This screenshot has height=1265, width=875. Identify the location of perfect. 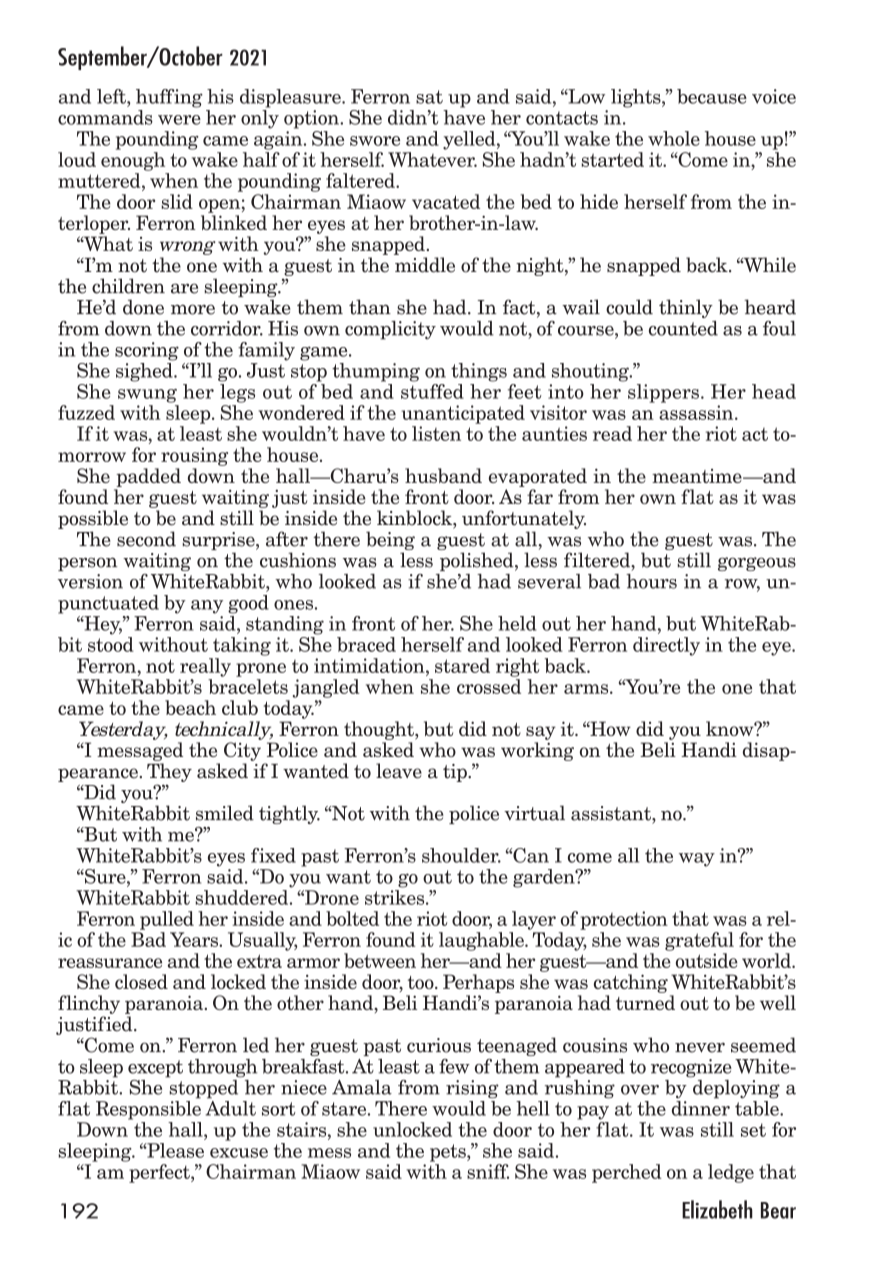
(160, 1173).
